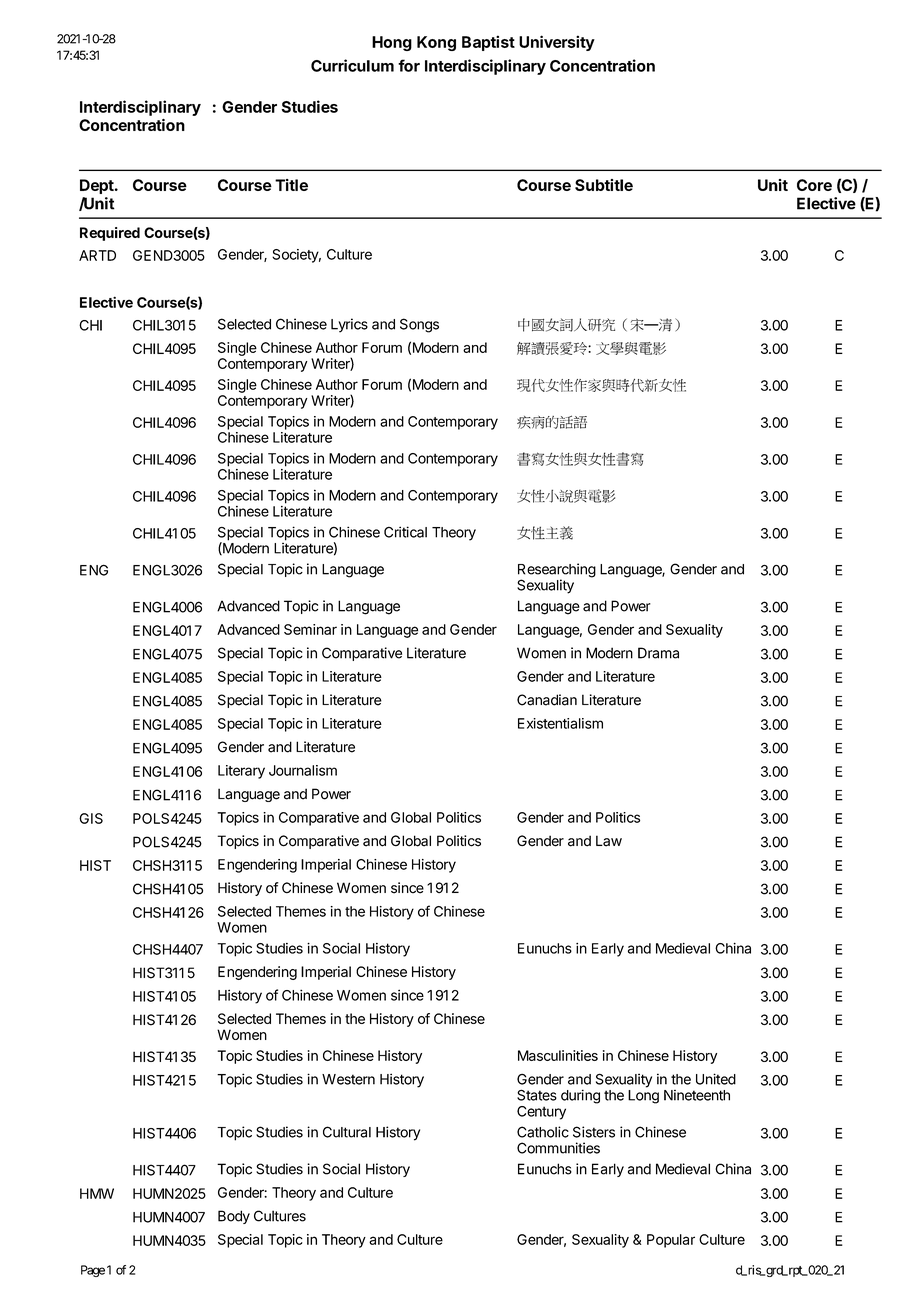  Describe the element at coordinates (436, 43) in the page. I see `Kong` at that location.
